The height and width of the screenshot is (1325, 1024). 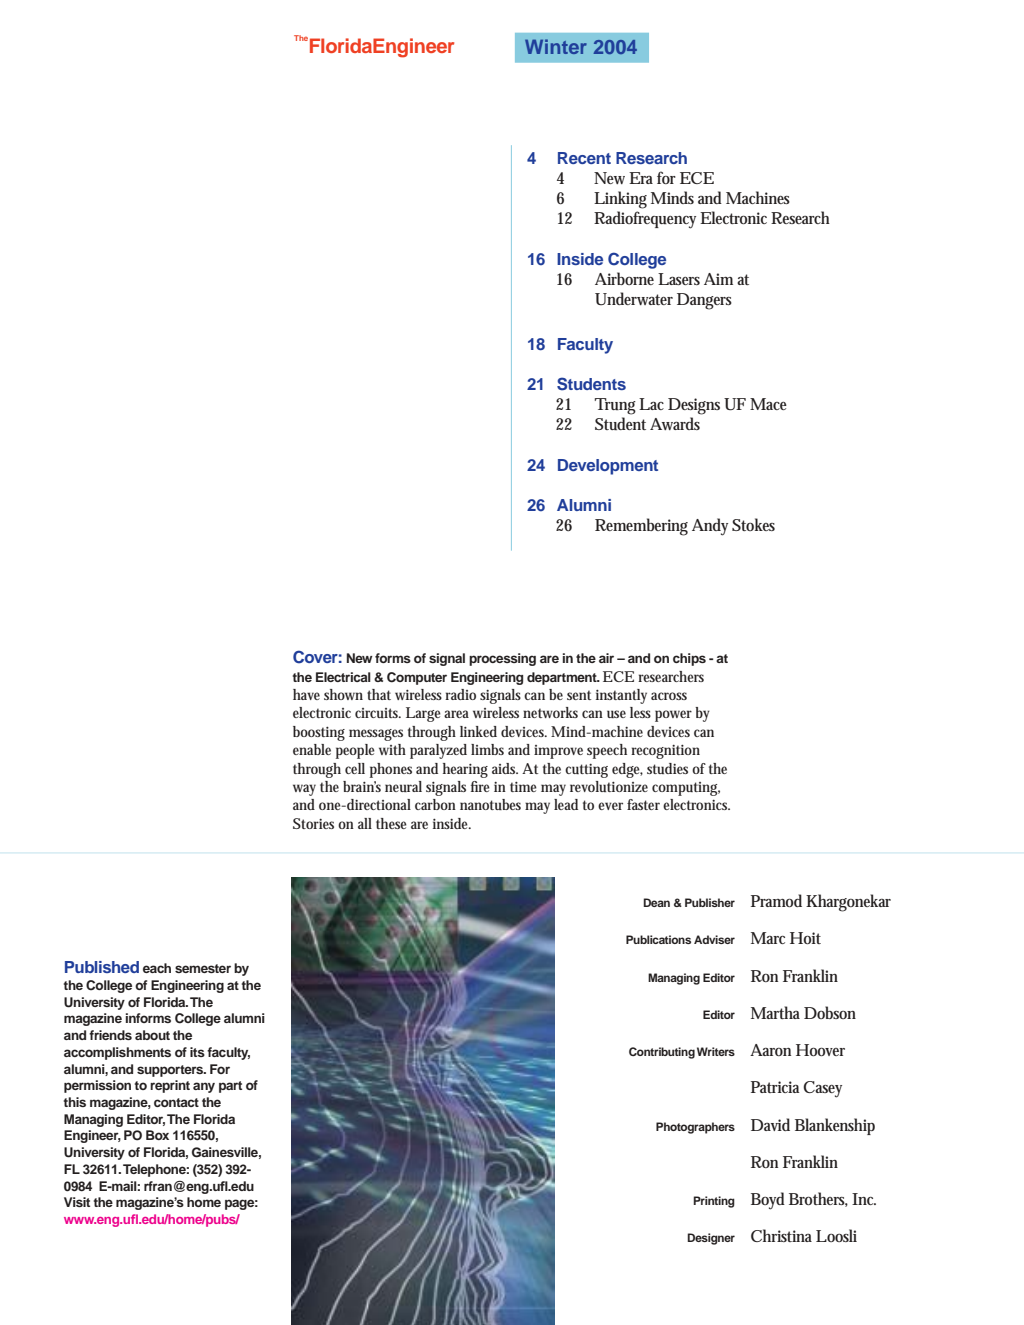 I want to click on Boyd, so click(x=768, y=1201).
